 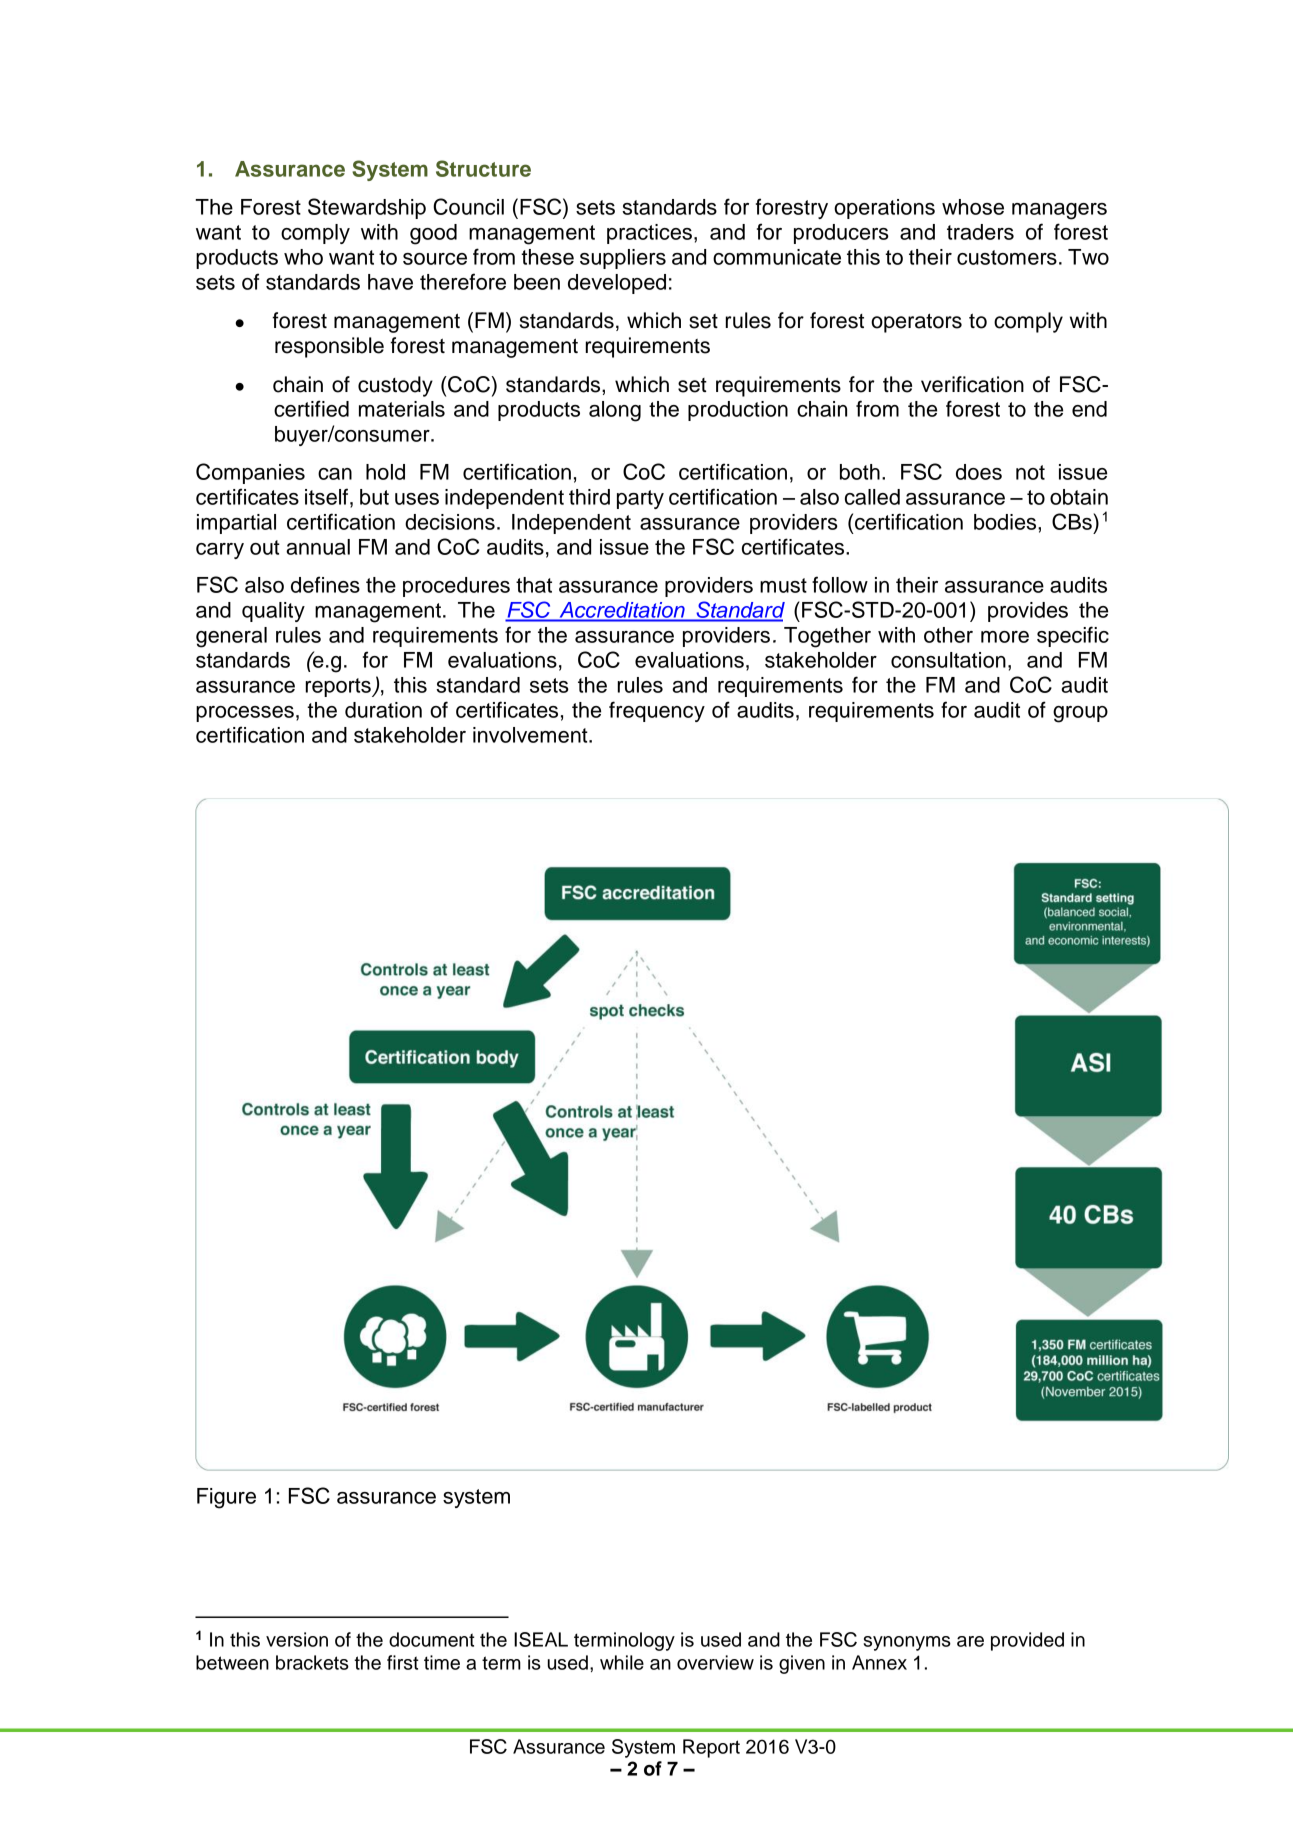 I want to click on version, so click(x=297, y=1639).
